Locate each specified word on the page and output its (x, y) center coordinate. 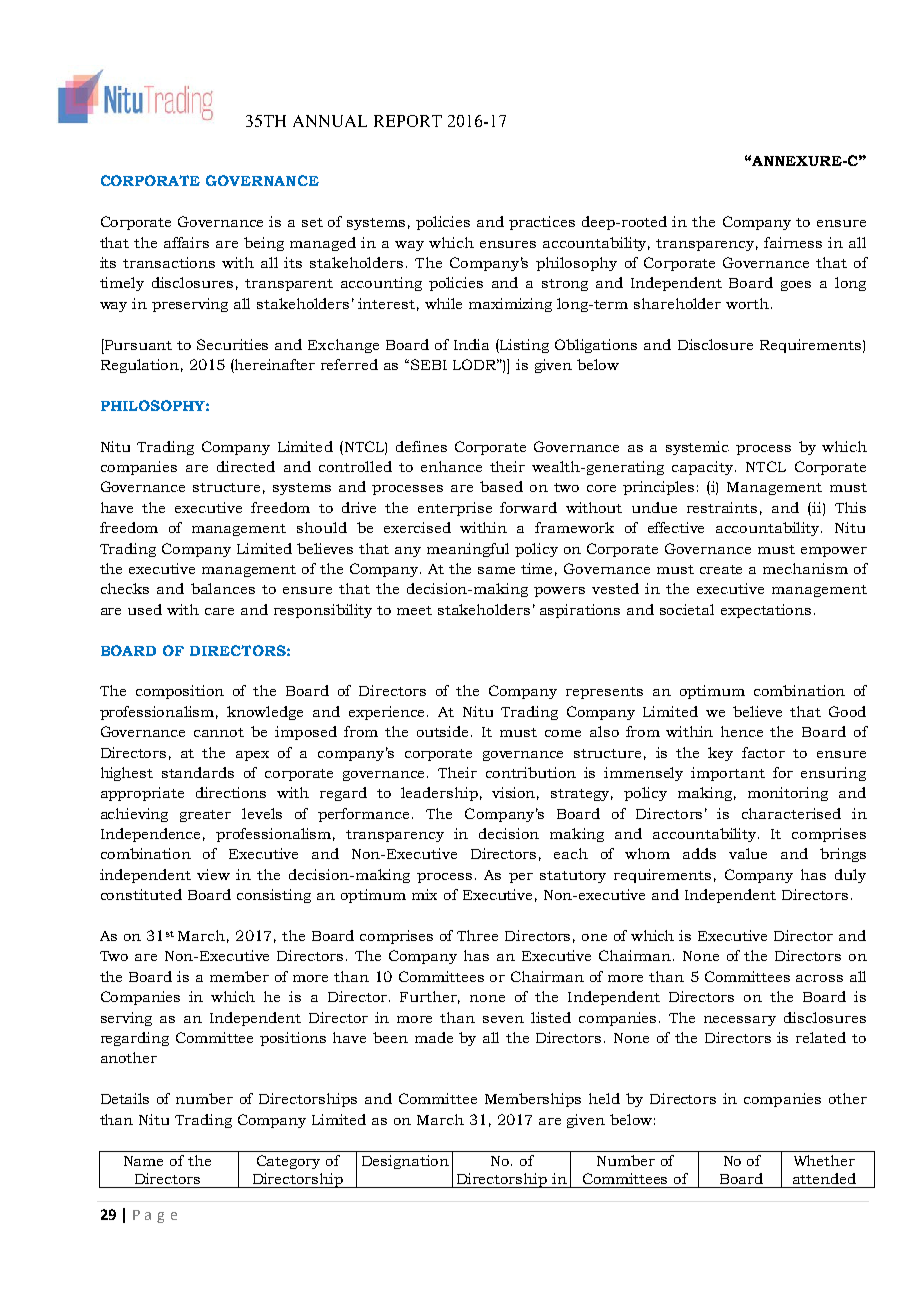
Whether (824, 1160)
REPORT (408, 121)
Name (143, 1161)
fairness (793, 242)
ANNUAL (330, 121)
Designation (405, 1162)
